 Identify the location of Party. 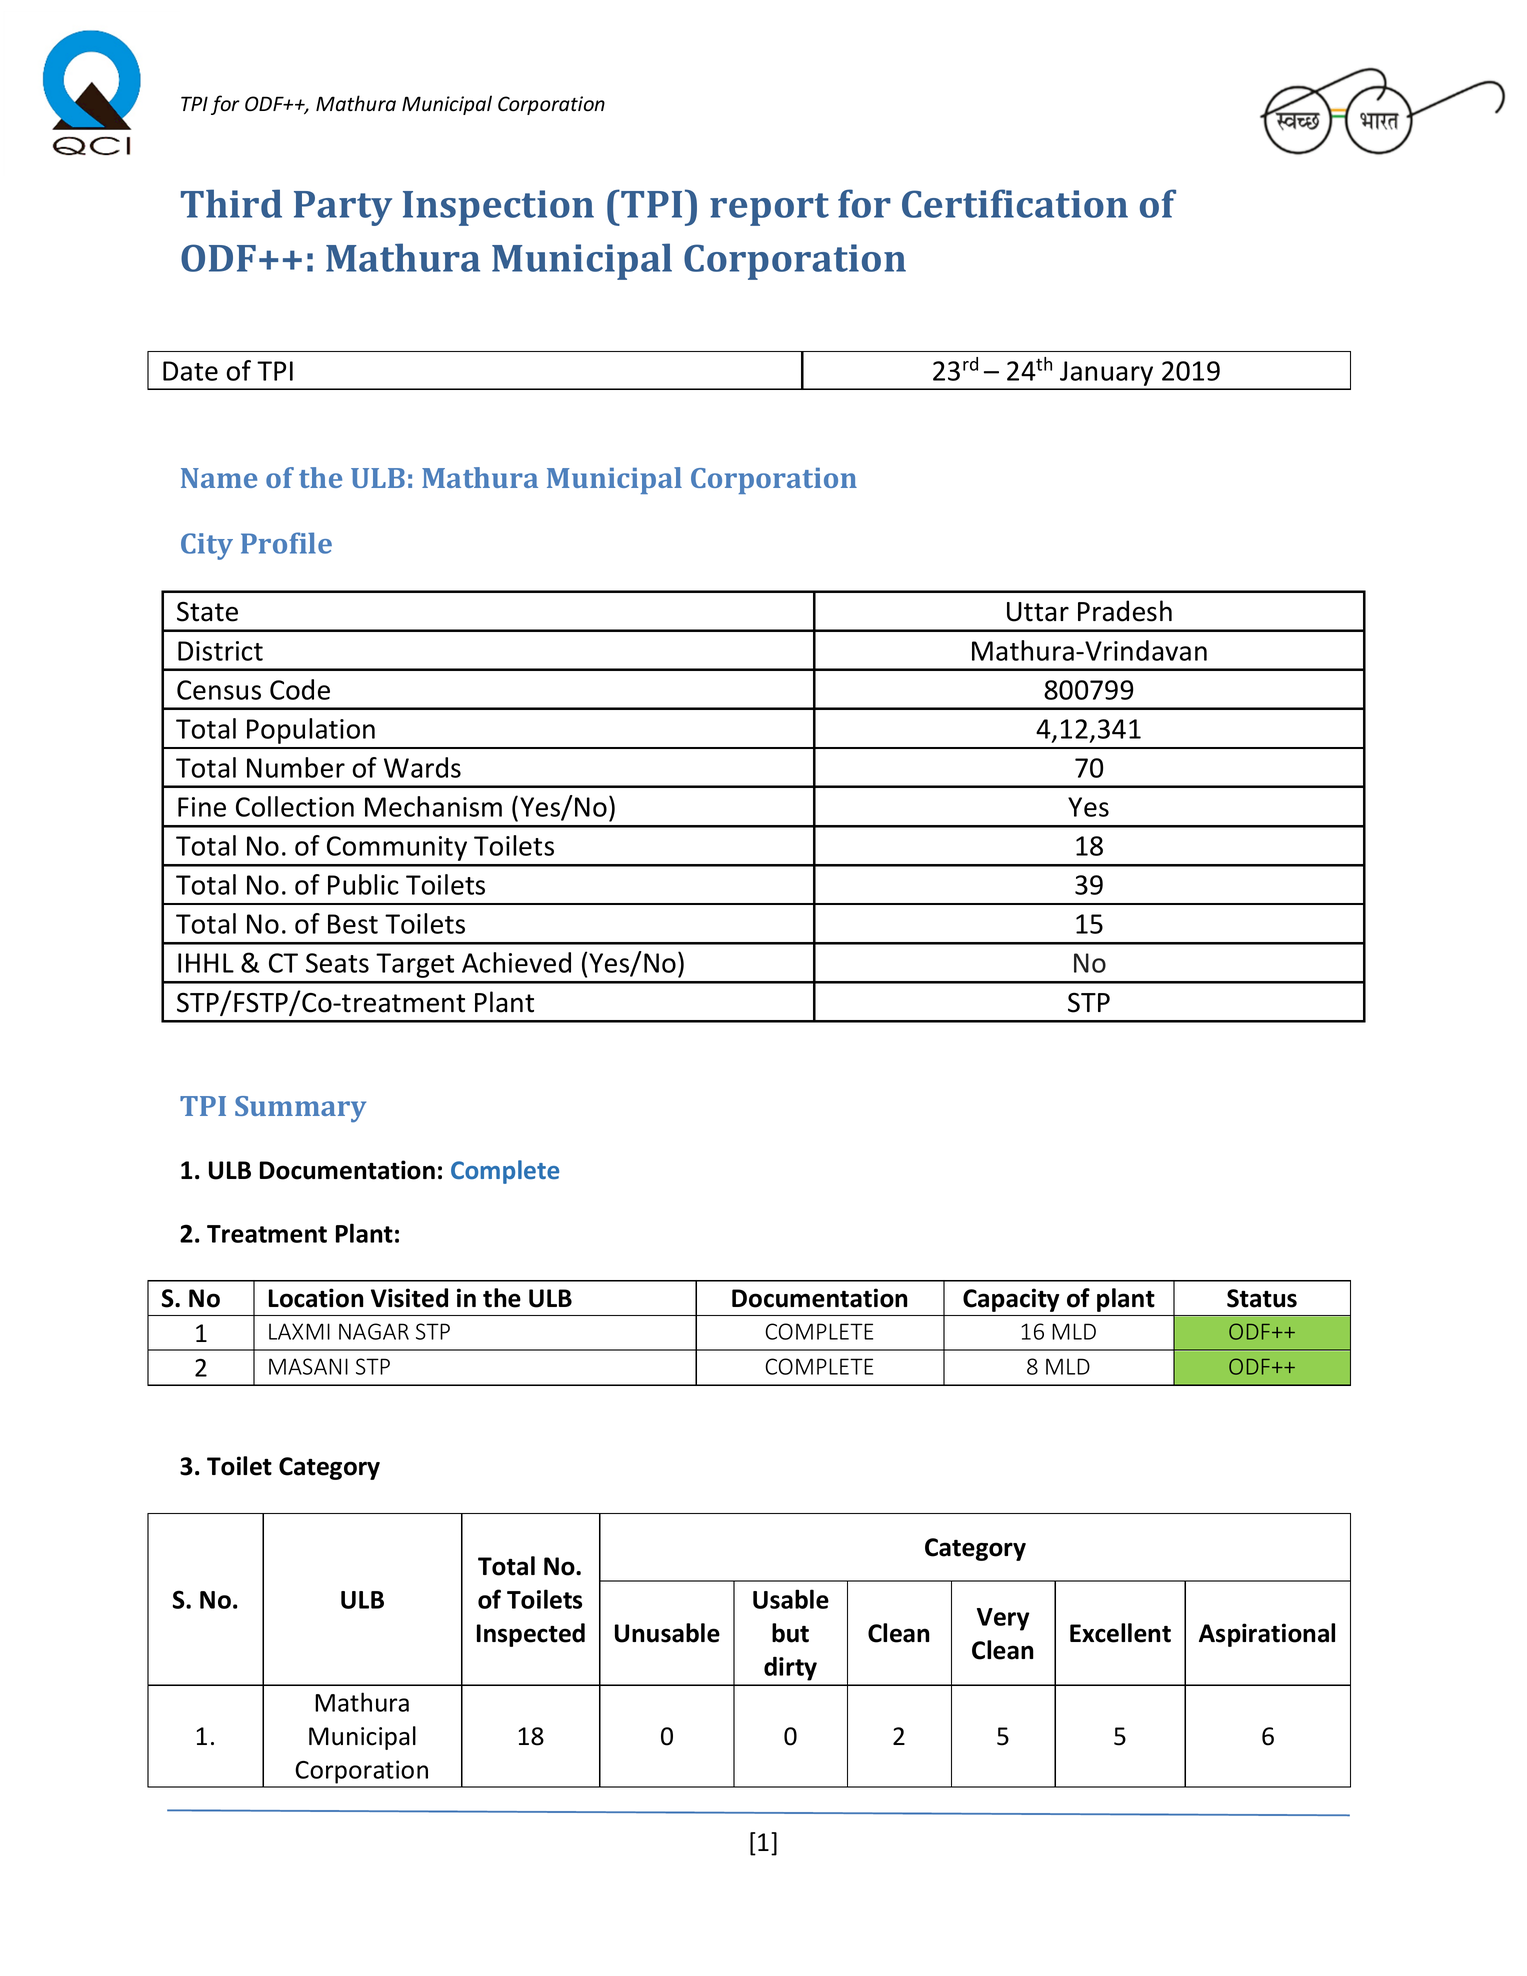
(343, 208).
